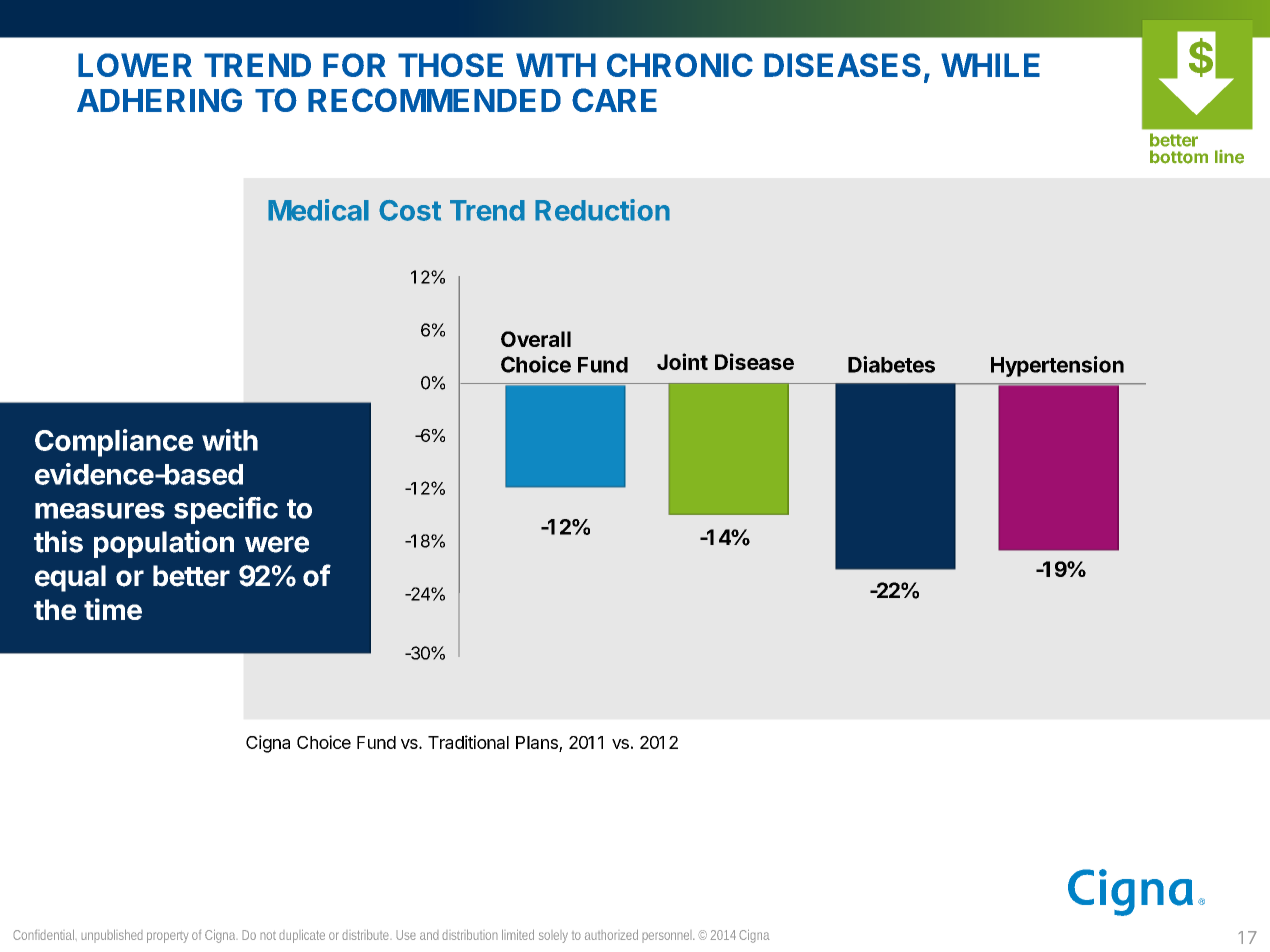 Image resolution: width=1270 pixels, height=952 pixels. Describe the element at coordinates (168, 937) in the screenshot. I see `property` at that location.
